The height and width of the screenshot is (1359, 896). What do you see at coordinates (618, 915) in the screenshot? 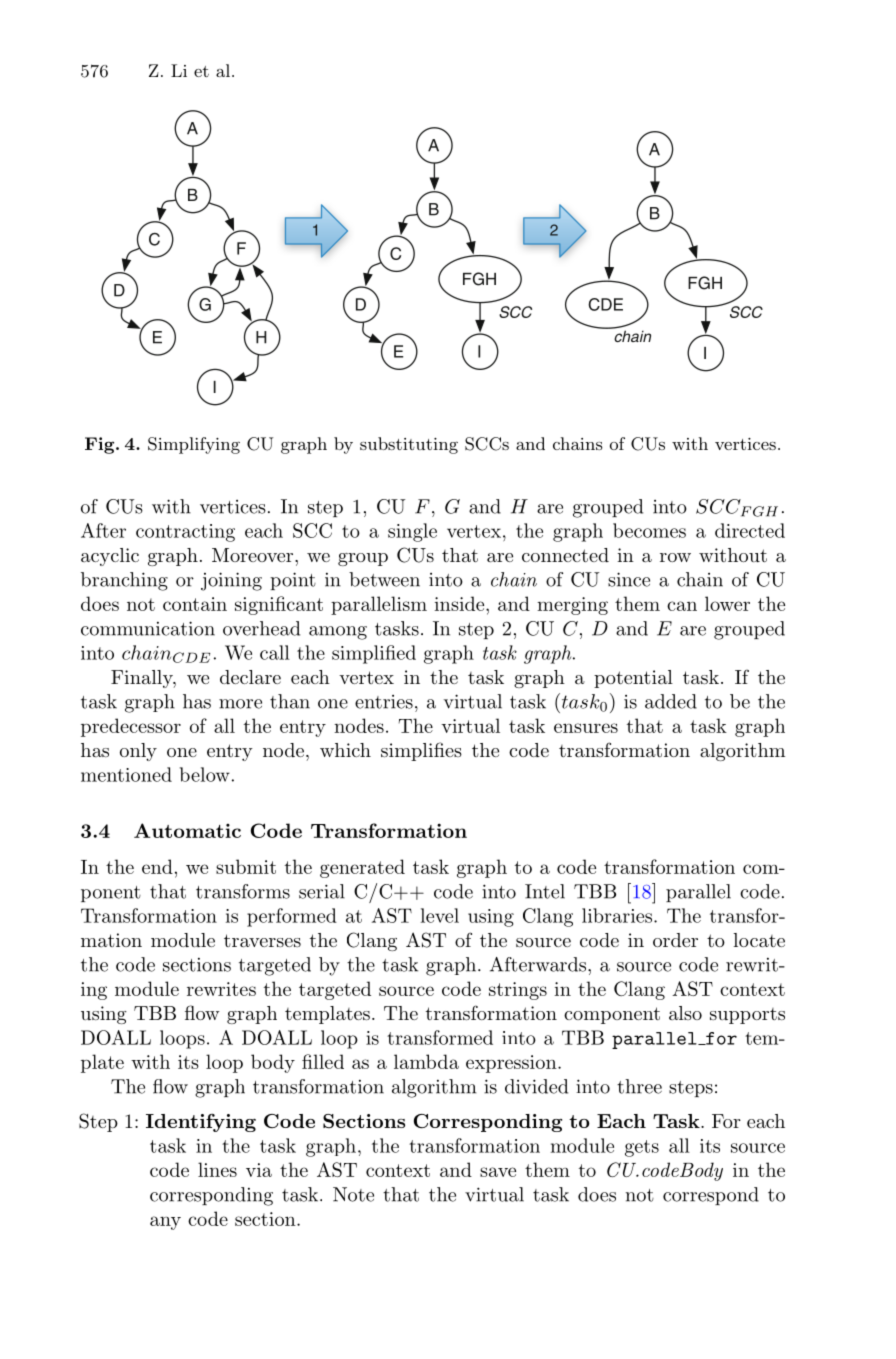
I see `libraries` at bounding box center [618, 915].
